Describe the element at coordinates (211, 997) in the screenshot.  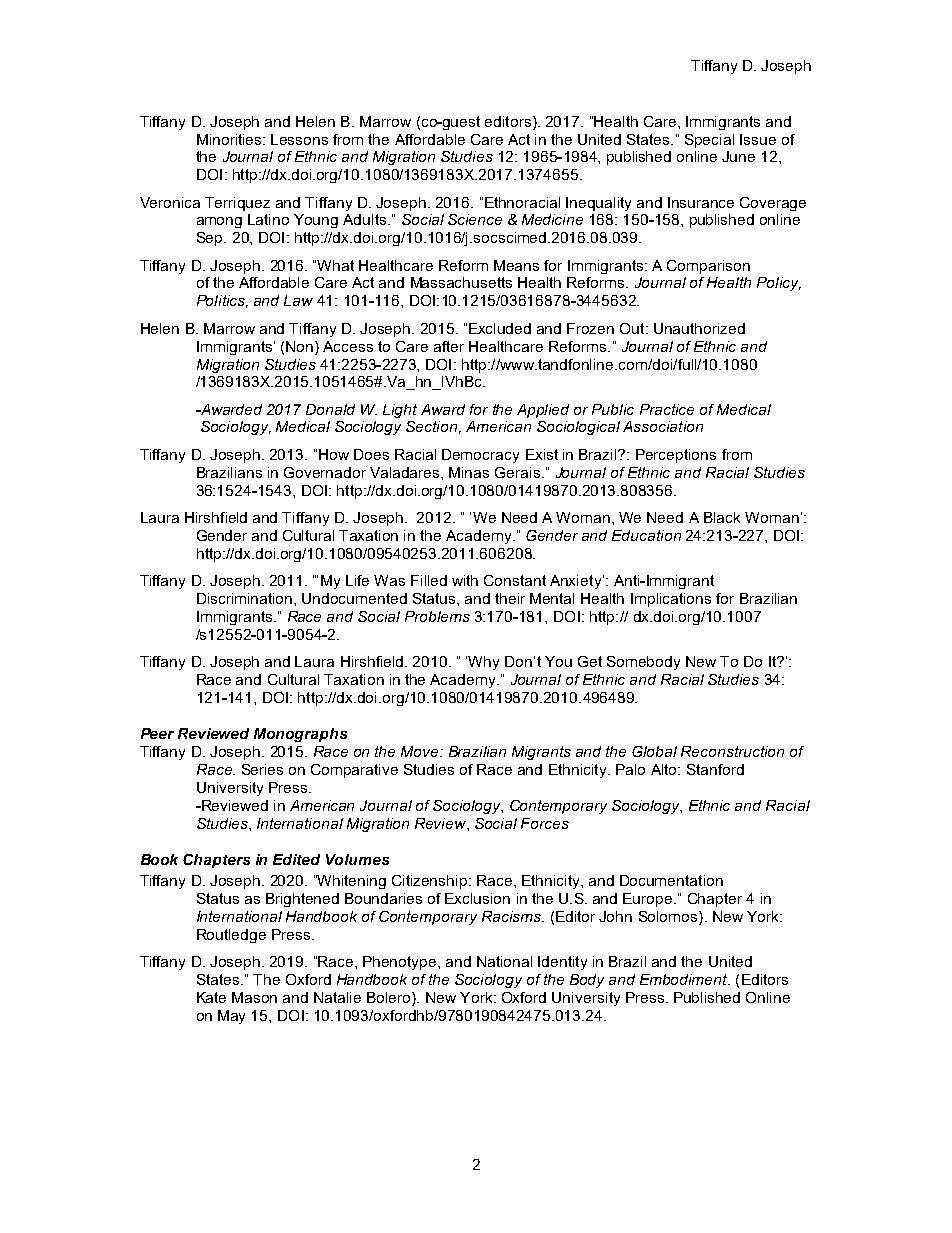
I see `Kate` at that location.
